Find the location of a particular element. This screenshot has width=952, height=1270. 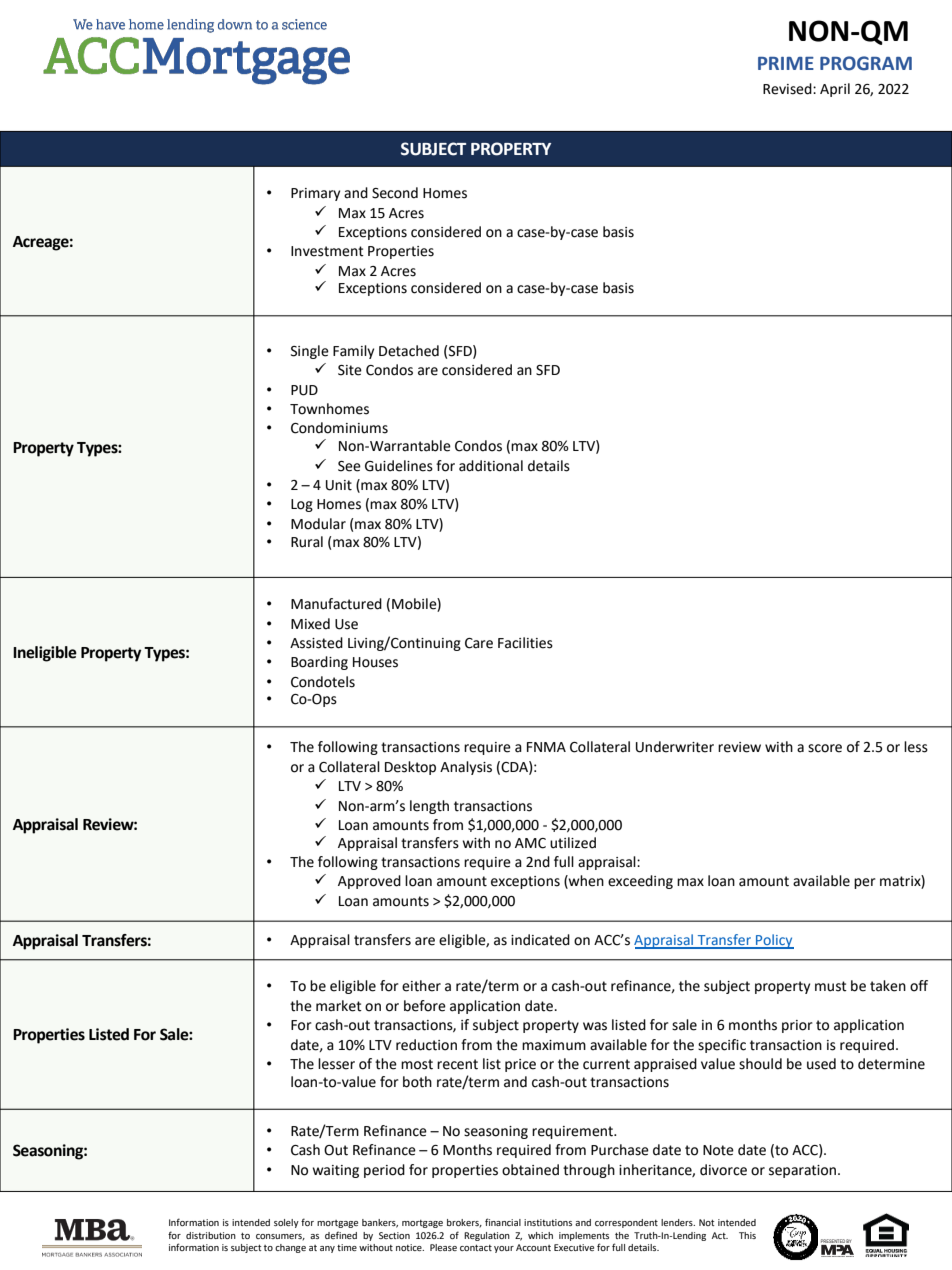

separation is located at coordinates (804, 1171).
